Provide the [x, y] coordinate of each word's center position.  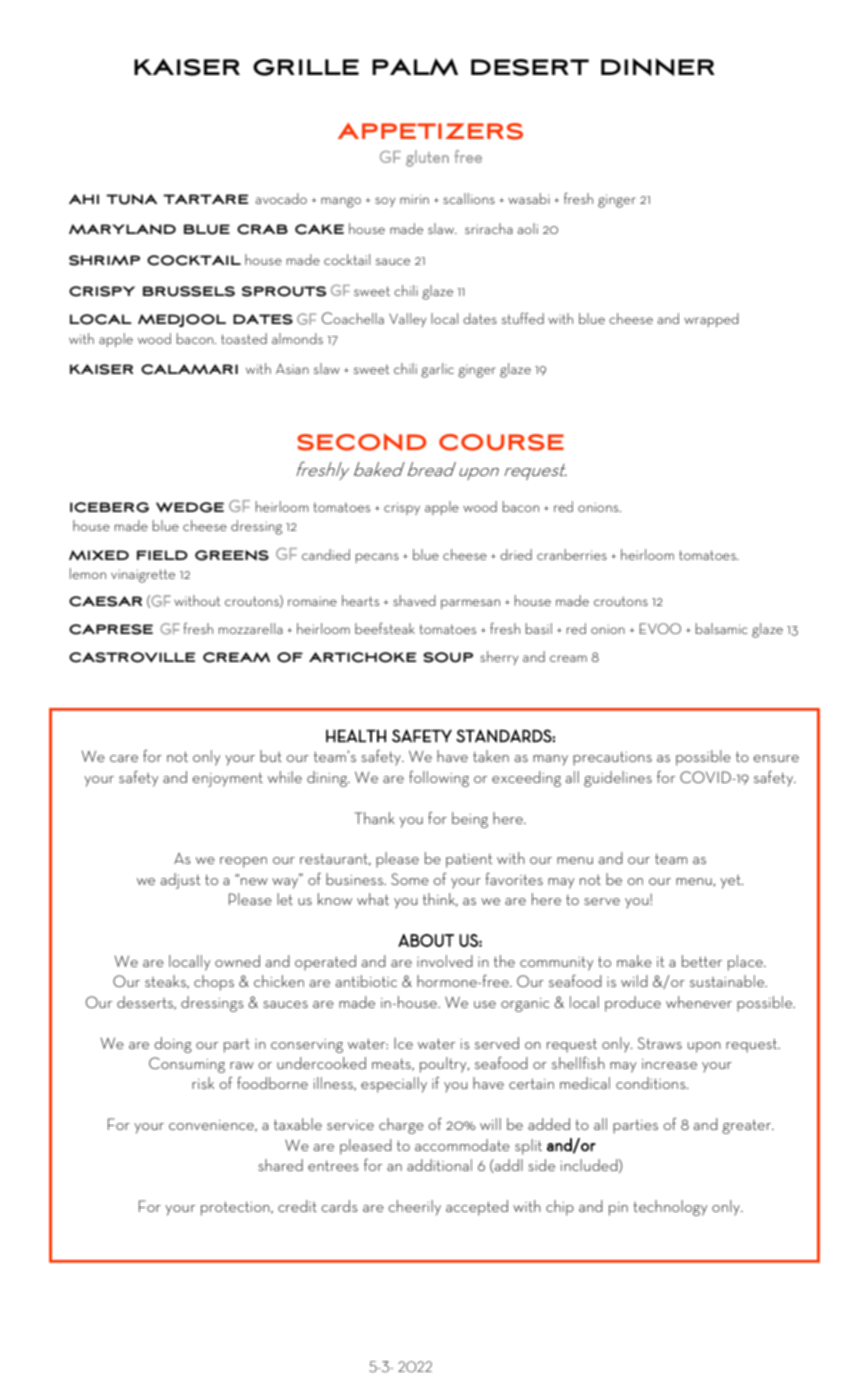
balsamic [721, 628]
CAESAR [105, 601]
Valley [408, 320]
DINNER [658, 67]
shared [280, 1165]
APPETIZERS [430, 131]
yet [731, 882]
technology [670, 1208]
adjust [180, 881]
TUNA [131, 199]
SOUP [448, 657]
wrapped [711, 320]
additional [439, 1165]
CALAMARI [189, 369]
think [440, 900]
